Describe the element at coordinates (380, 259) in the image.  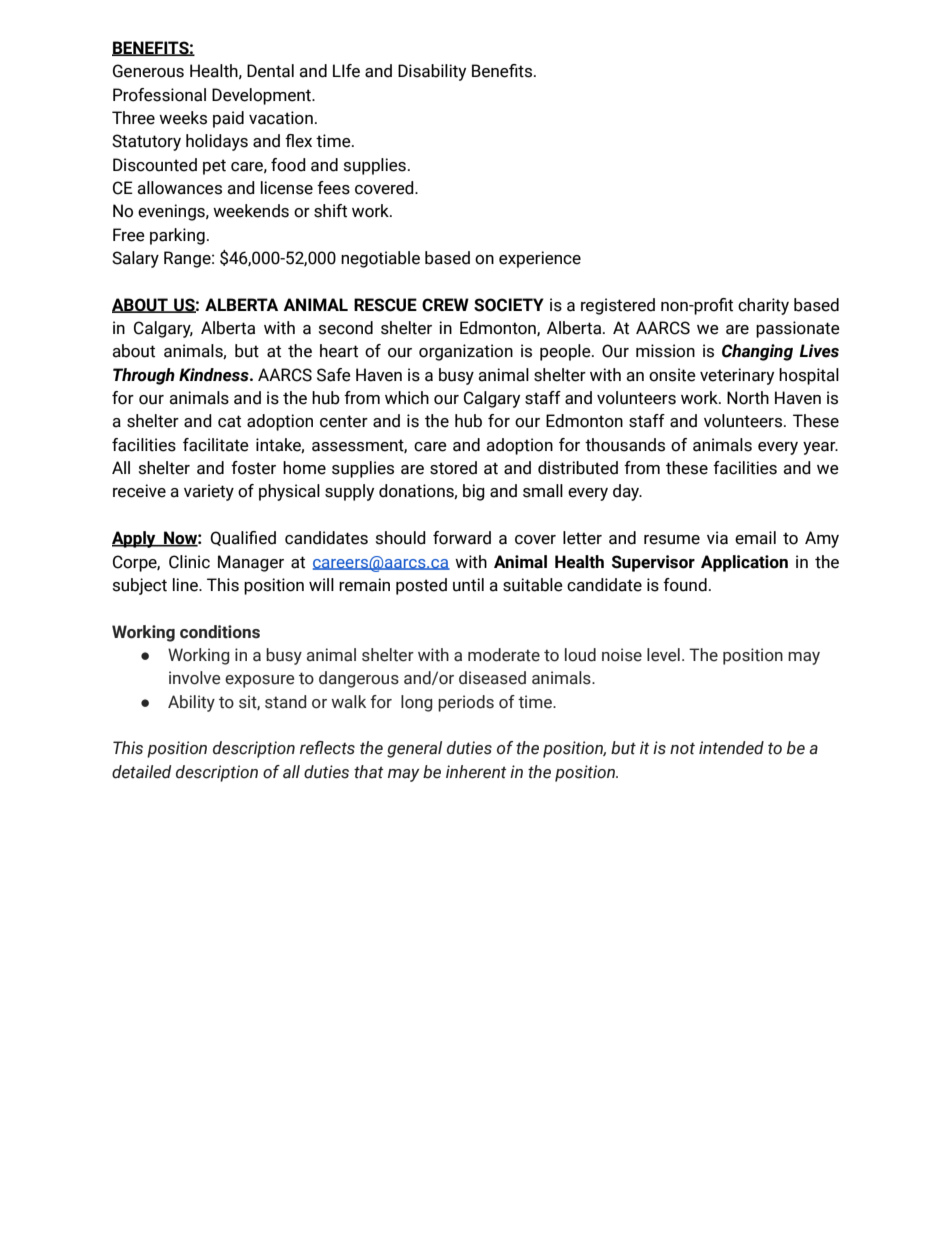
I see `negotiable` at that location.
